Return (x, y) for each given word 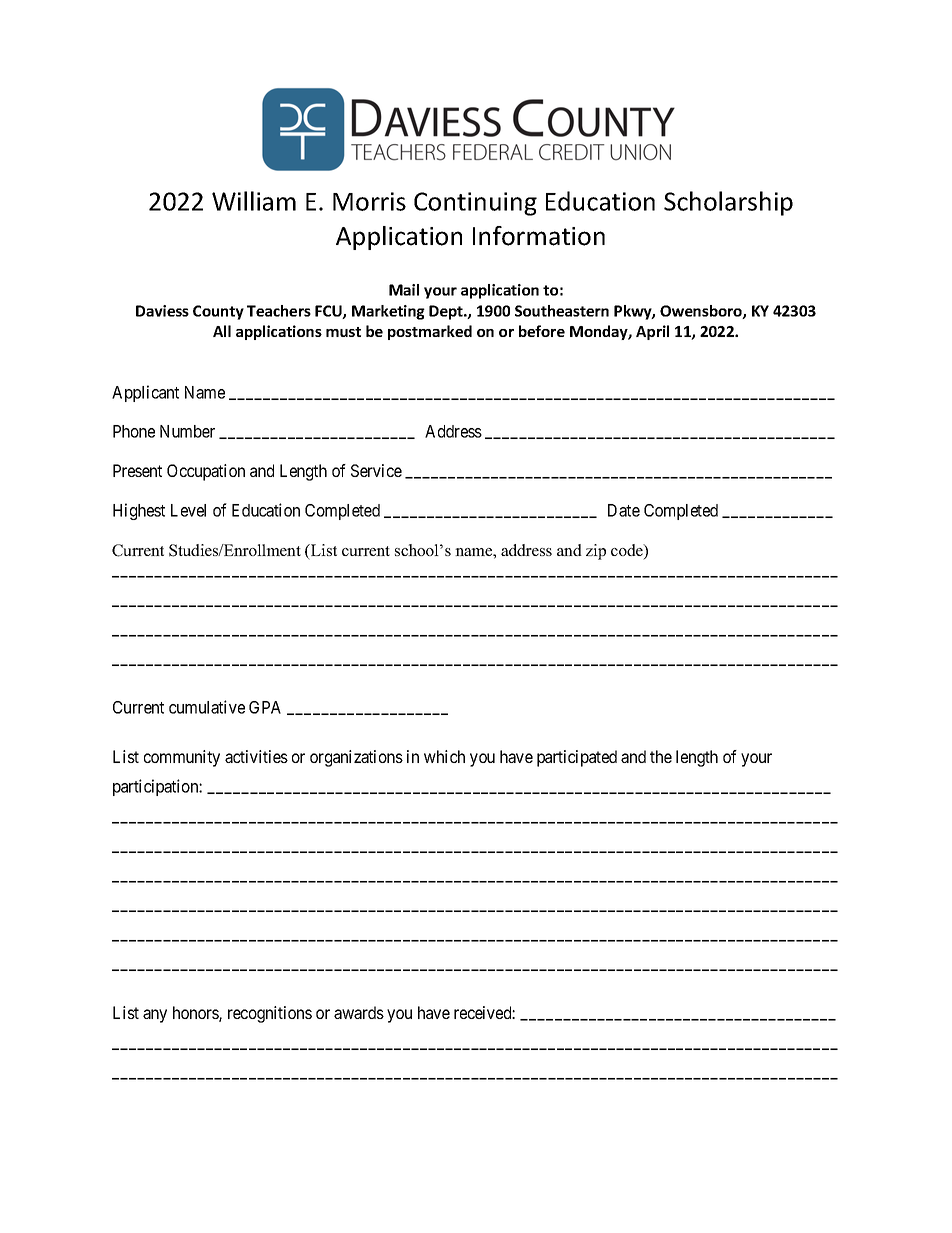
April (652, 332)
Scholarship (728, 203)
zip (596, 552)
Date (624, 510)
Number (187, 431)
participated (577, 758)
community (182, 758)
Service (376, 470)
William (254, 201)
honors (196, 1014)
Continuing (475, 204)
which (444, 756)
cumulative (207, 707)
